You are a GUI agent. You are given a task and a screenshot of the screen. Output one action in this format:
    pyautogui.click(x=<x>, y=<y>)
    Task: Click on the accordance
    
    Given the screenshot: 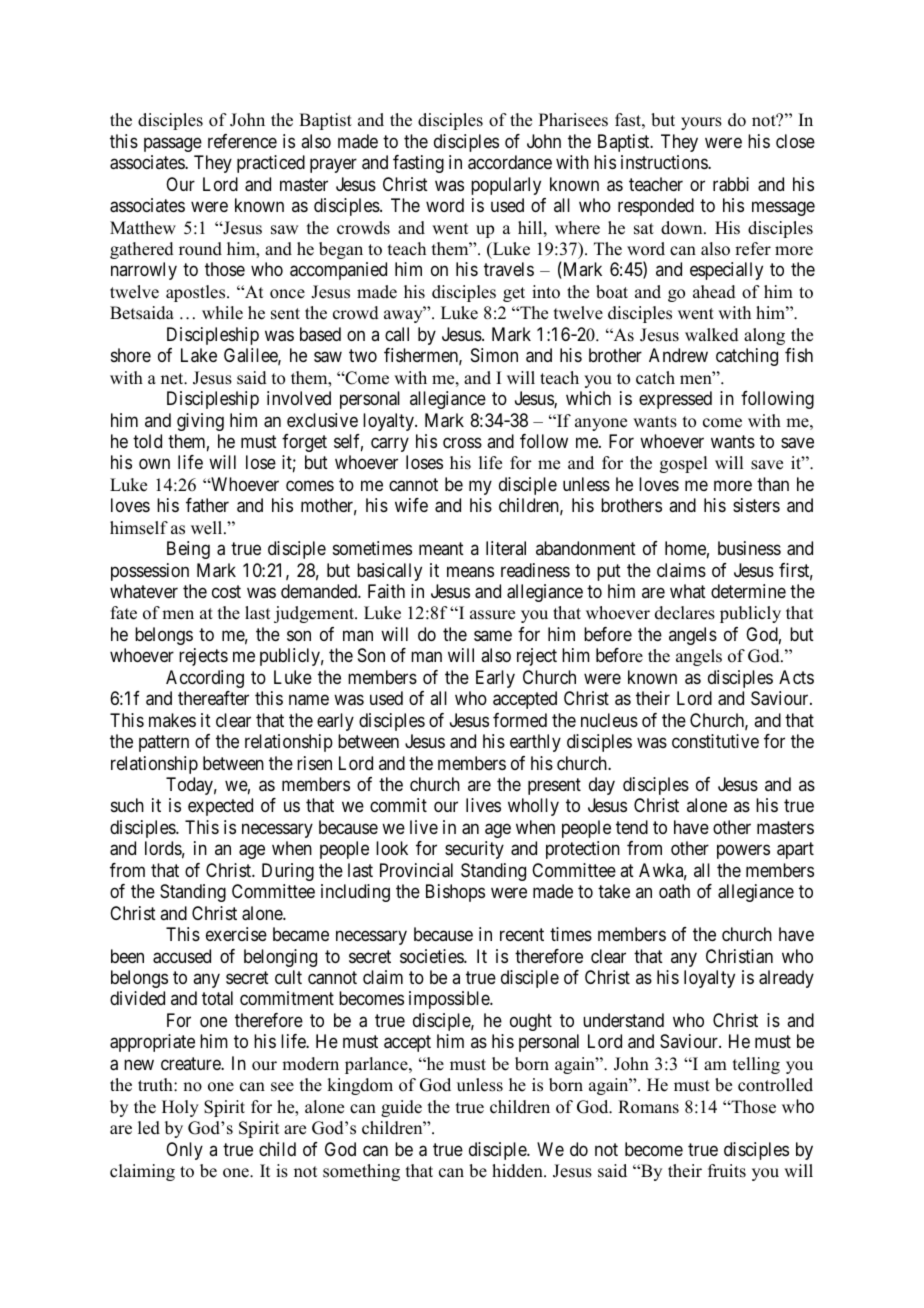 What is the action you would take?
    pyautogui.click(x=510, y=162)
